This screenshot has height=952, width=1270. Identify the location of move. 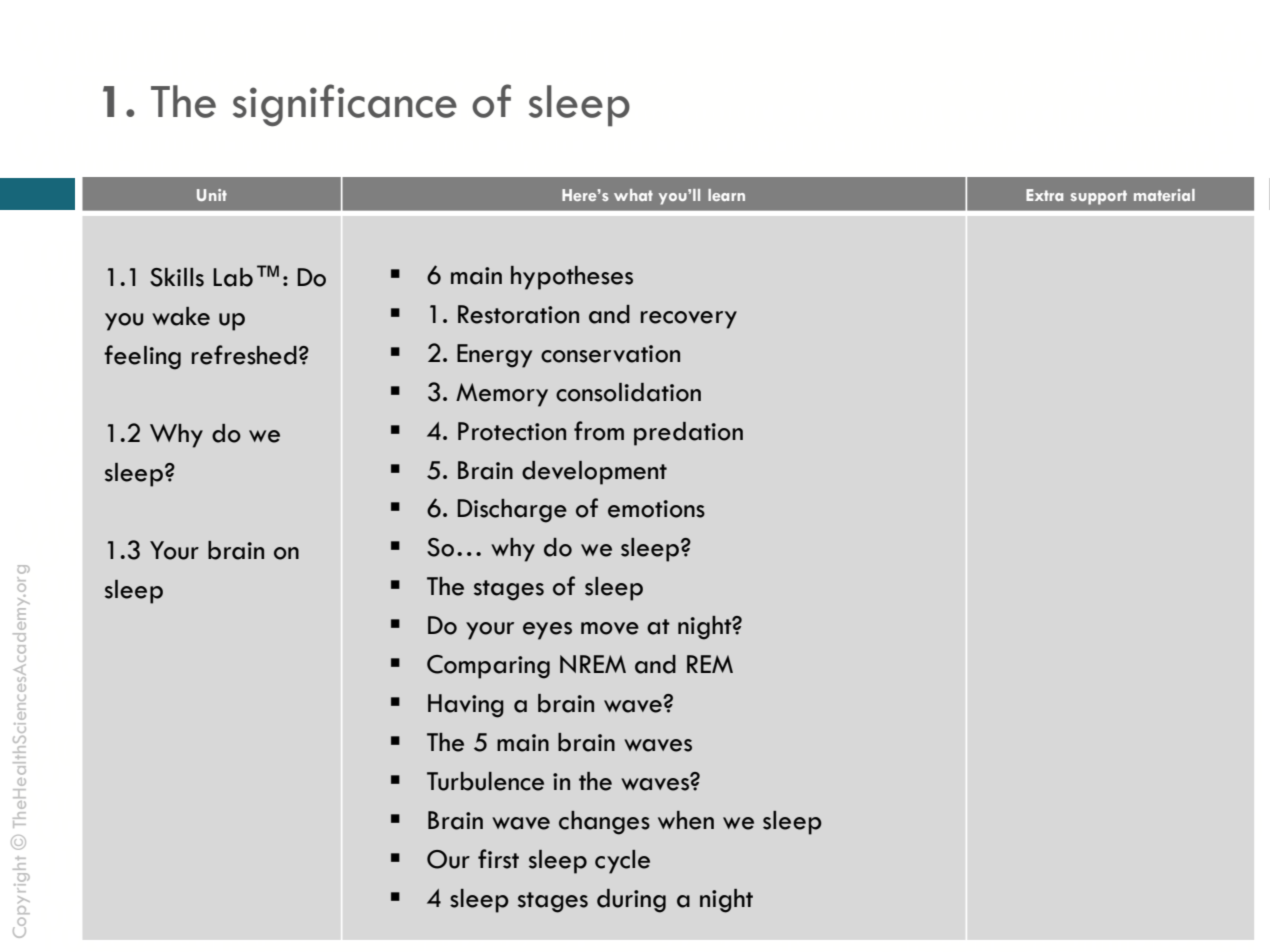
(610, 628).
